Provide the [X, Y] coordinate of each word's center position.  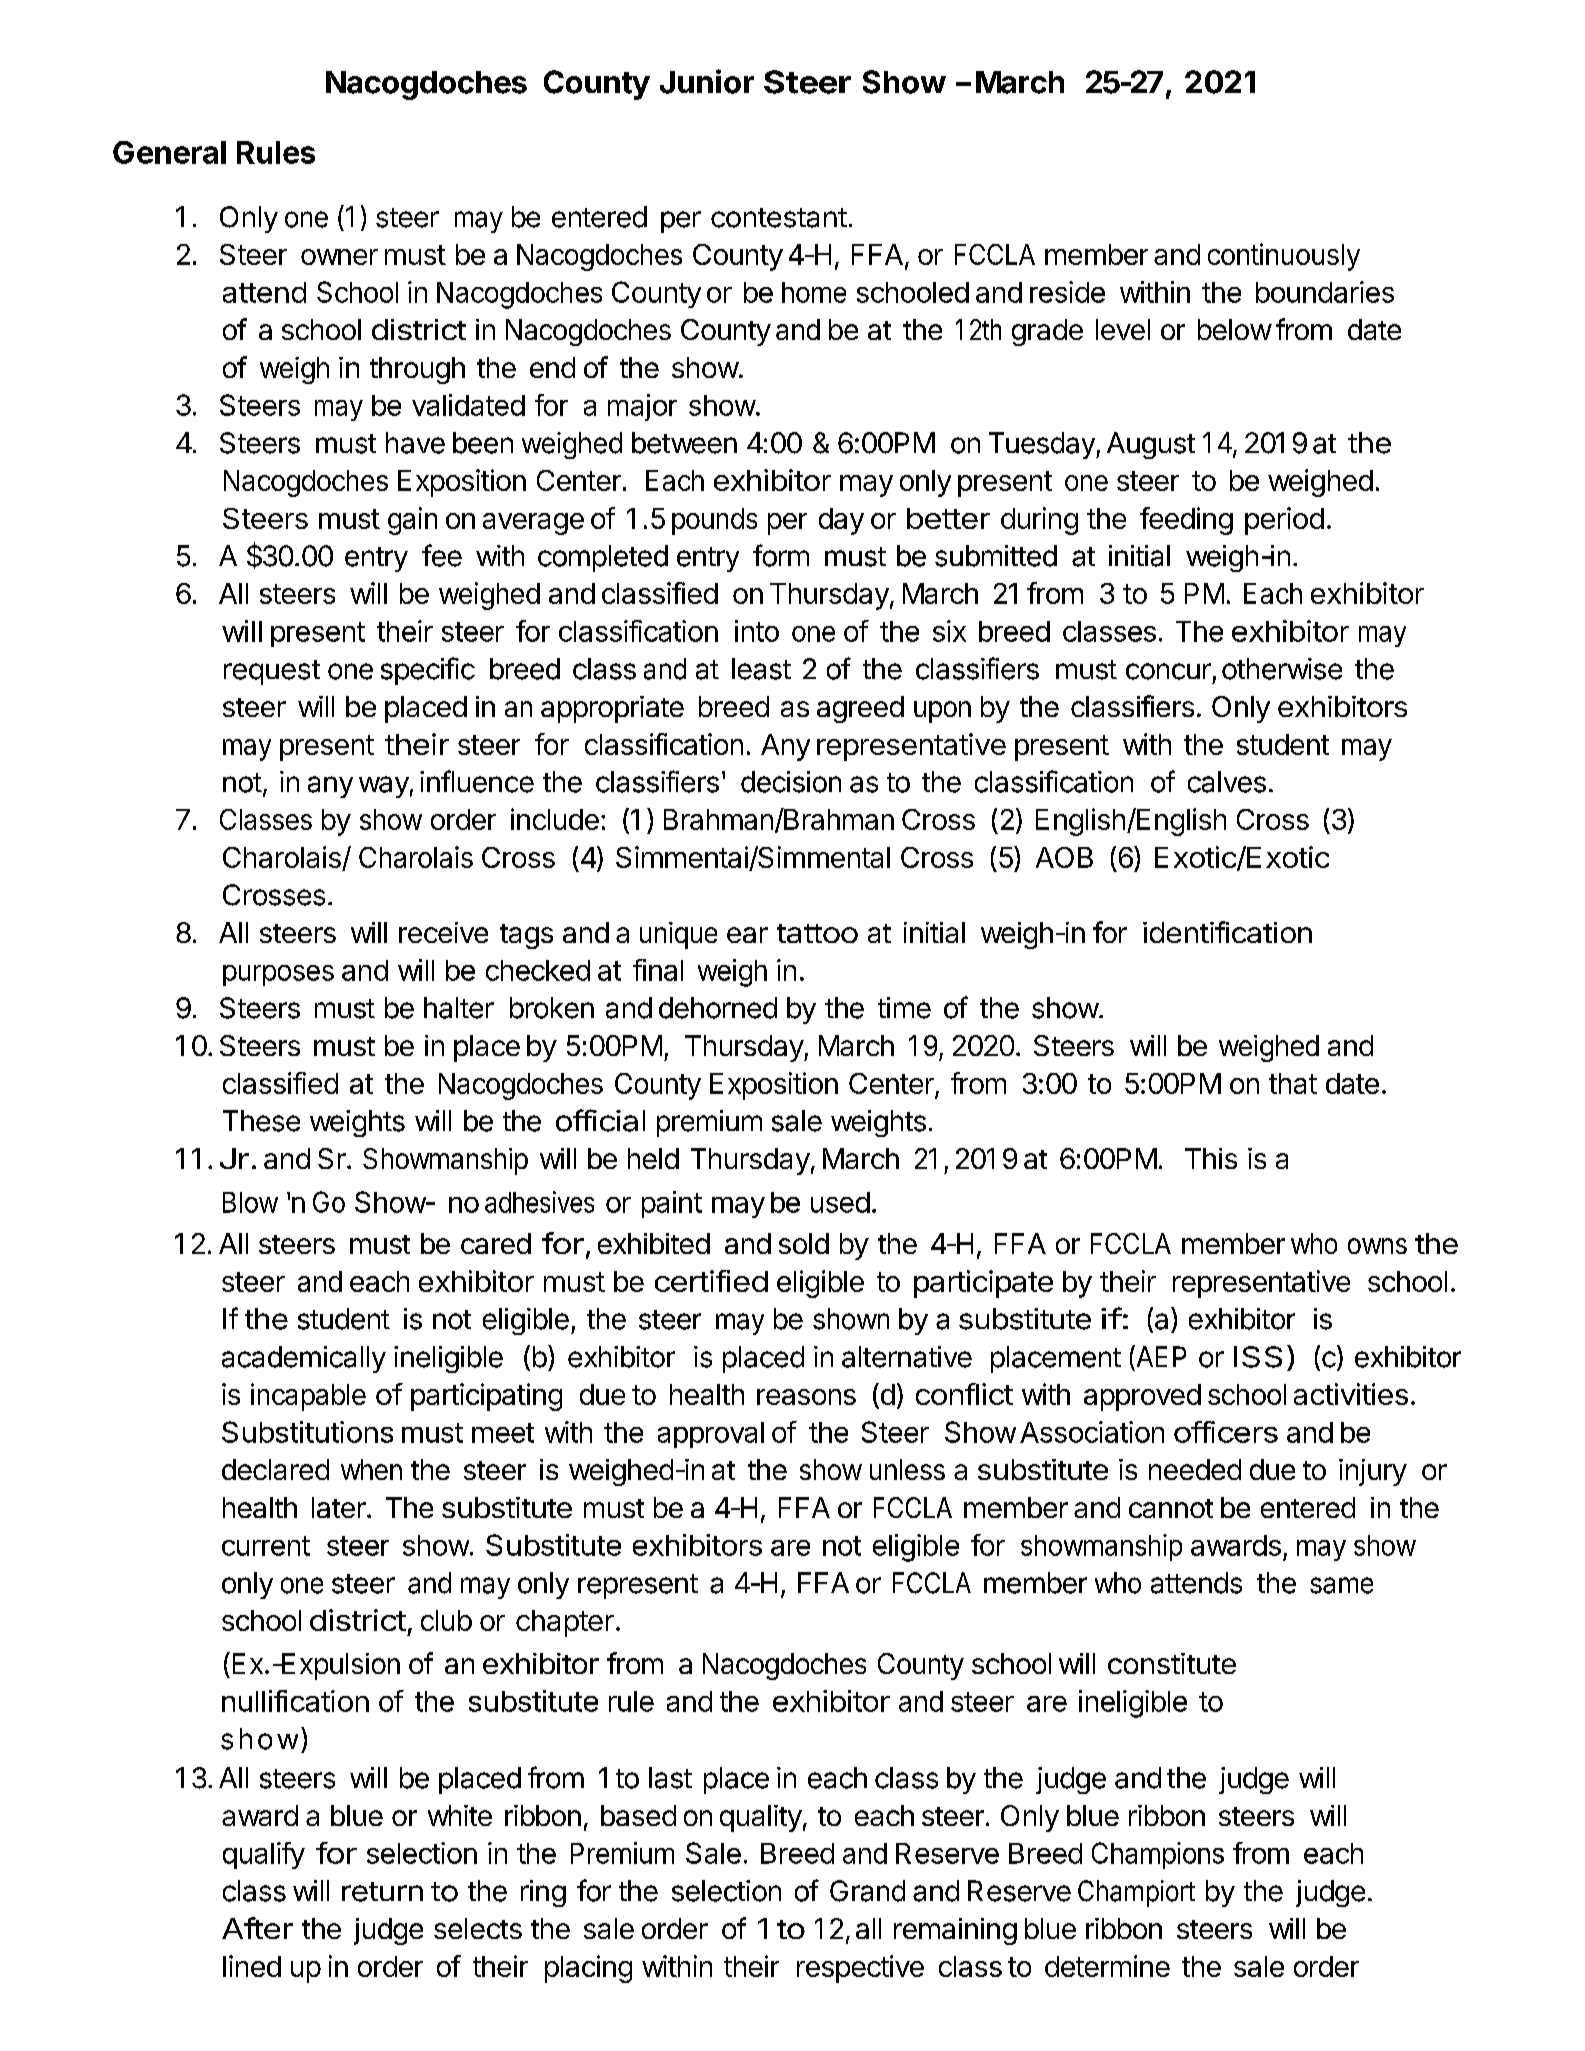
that [1293, 1083]
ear [747, 935]
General [169, 152]
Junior [707, 81]
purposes [278, 975]
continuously [1284, 257]
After [257, 1928]
